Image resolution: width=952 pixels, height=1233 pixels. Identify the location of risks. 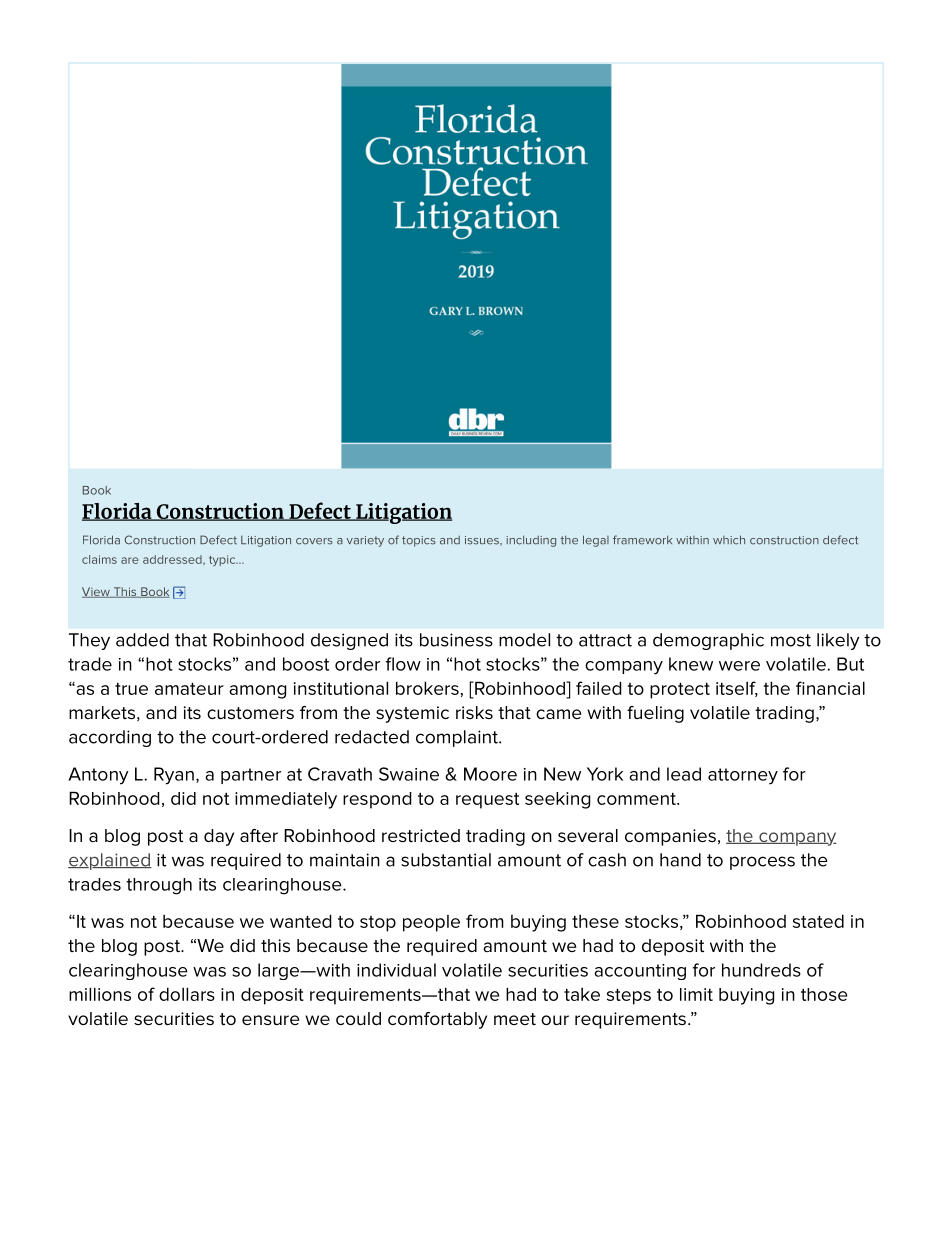
(474, 712).
